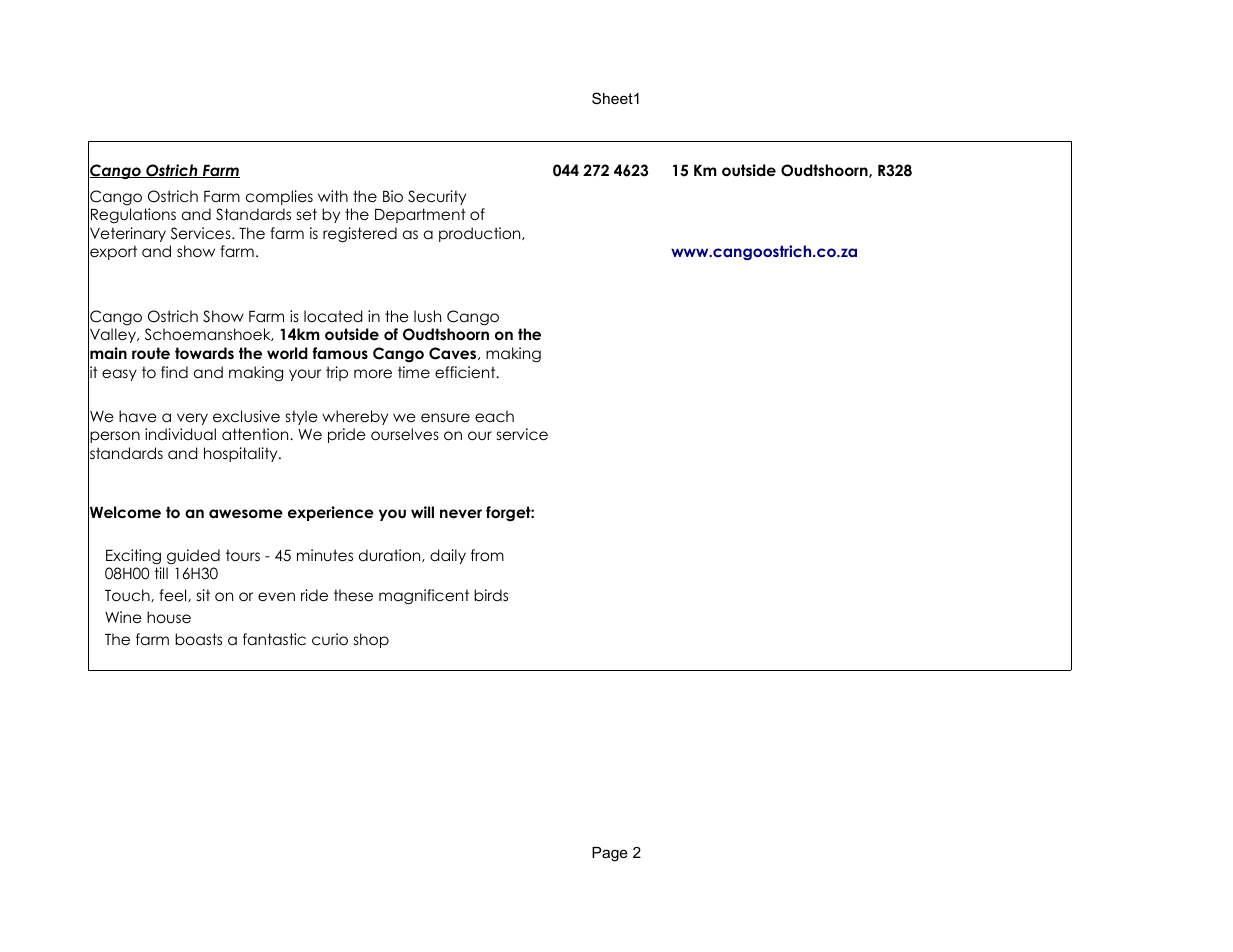  I want to click on production, so click(481, 234).
